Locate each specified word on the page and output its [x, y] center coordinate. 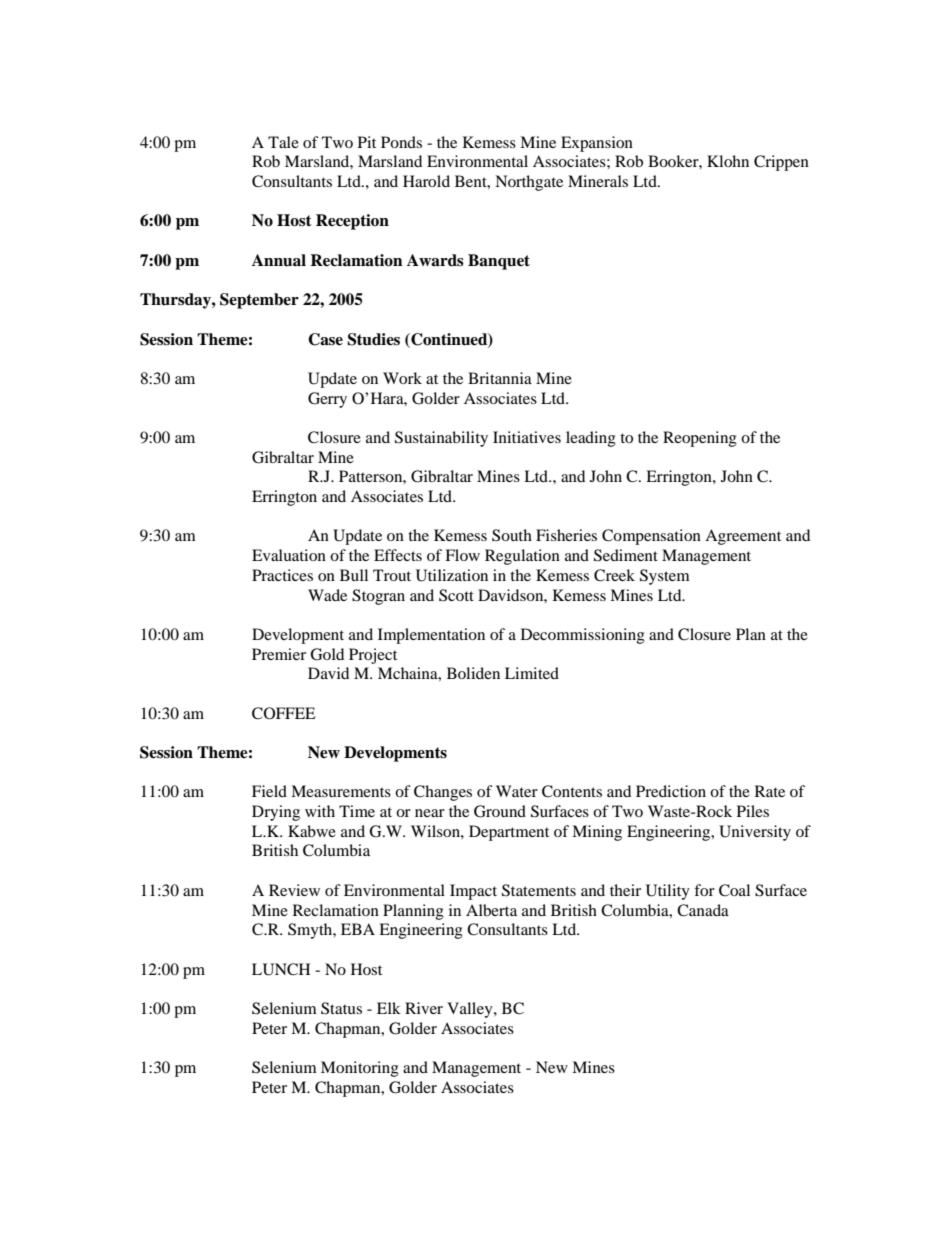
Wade [327, 595]
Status [341, 1008]
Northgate [529, 183]
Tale [283, 142]
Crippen [781, 163]
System [665, 577]
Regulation [522, 557]
